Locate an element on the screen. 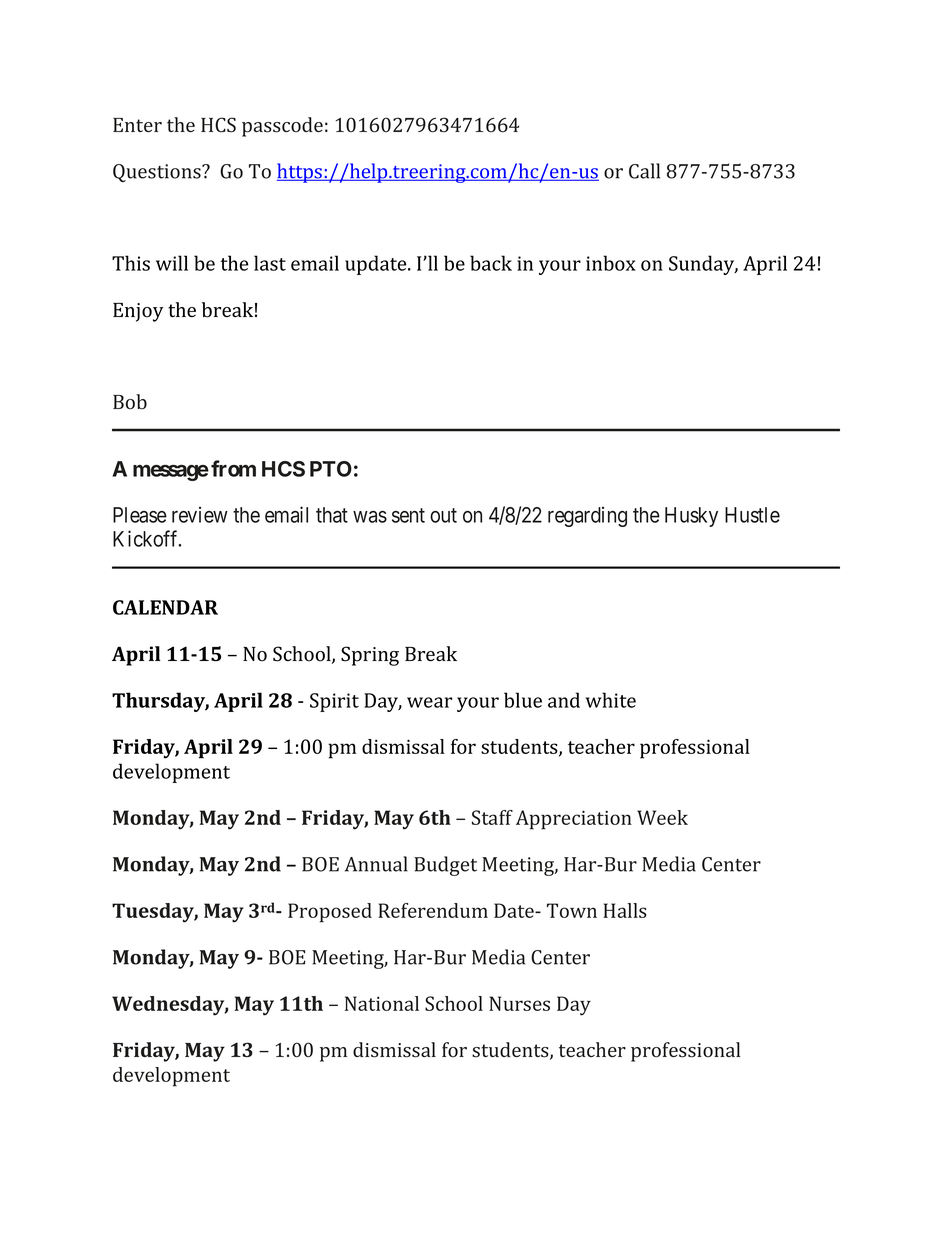  Husky is located at coordinates (691, 517).
